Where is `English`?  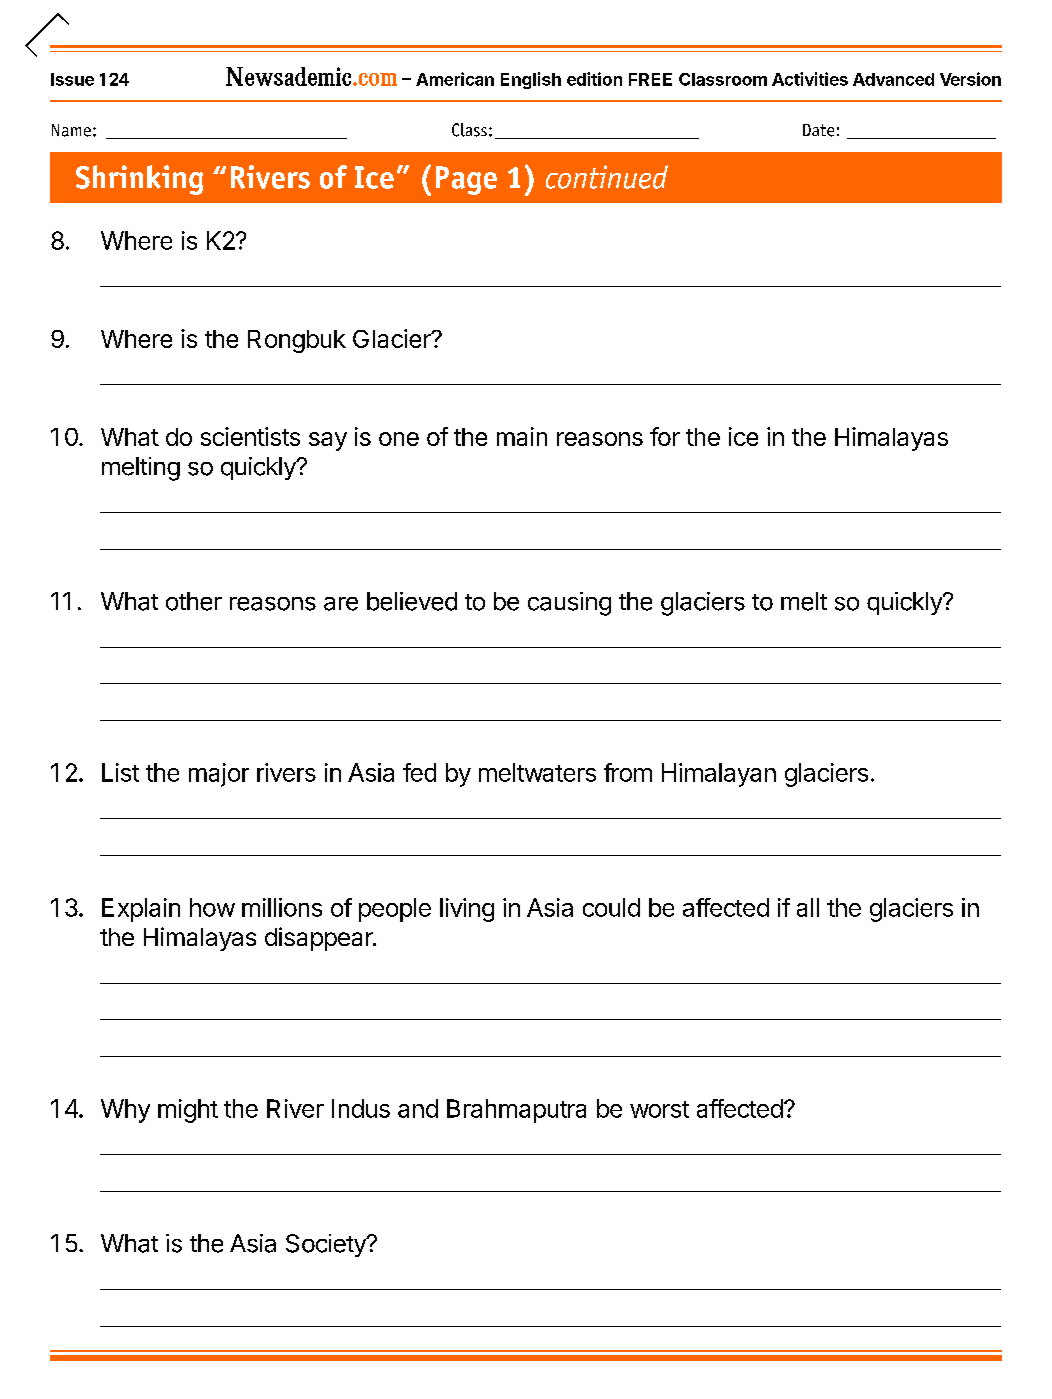
English is located at coordinates (531, 80).
